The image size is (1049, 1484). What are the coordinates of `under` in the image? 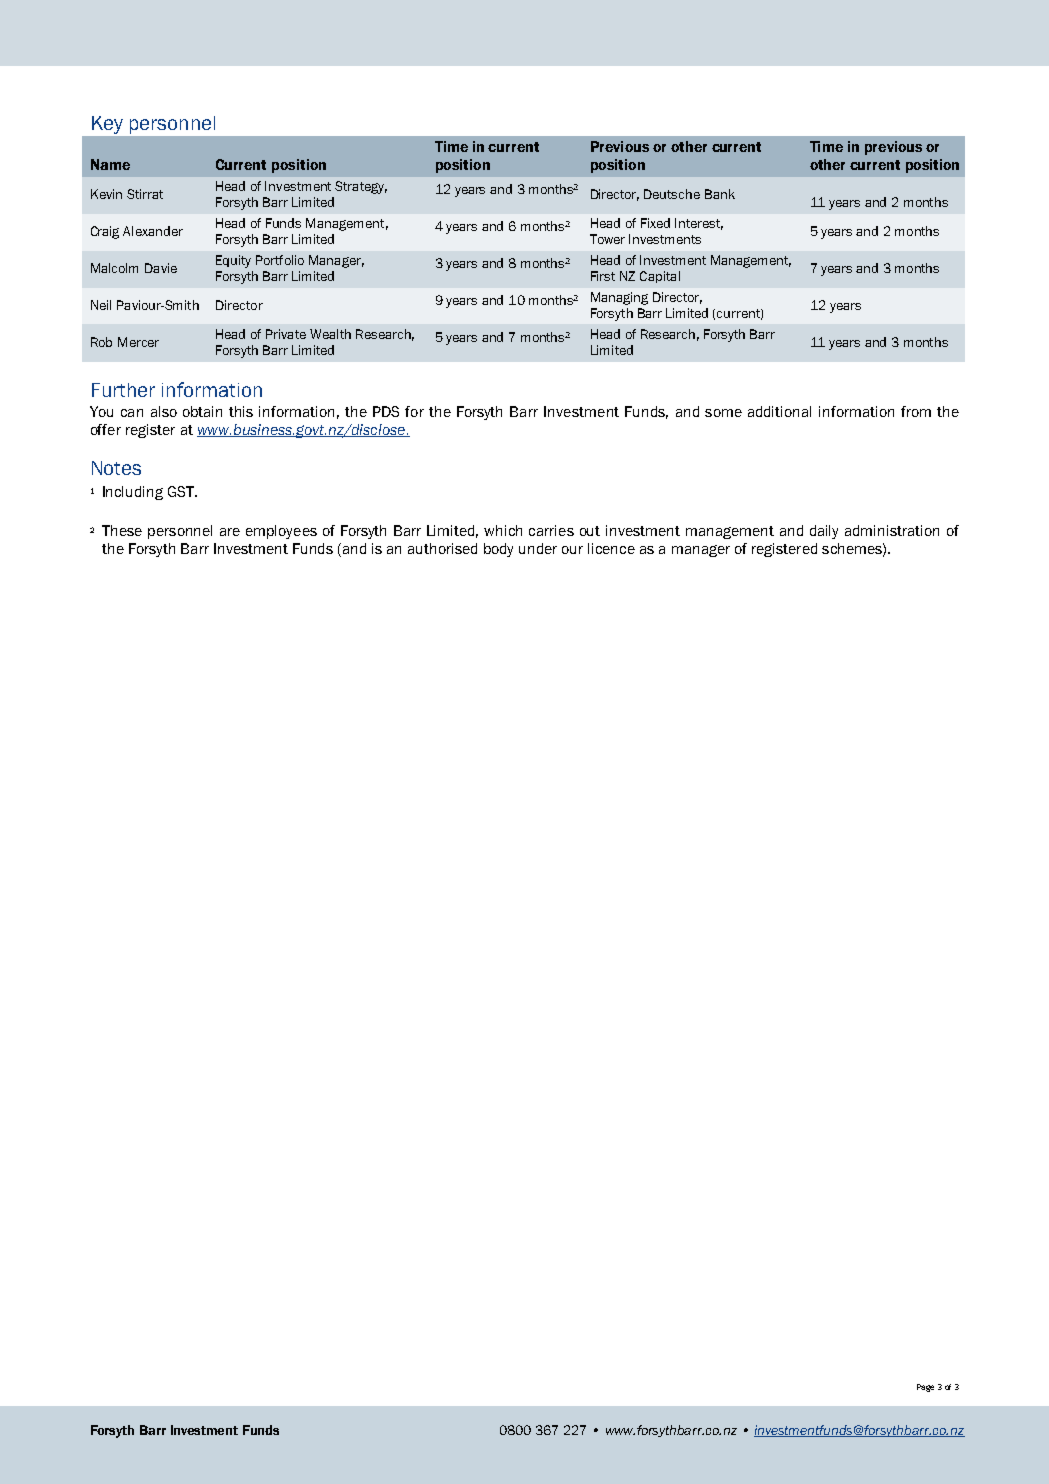 It's located at (538, 548).
